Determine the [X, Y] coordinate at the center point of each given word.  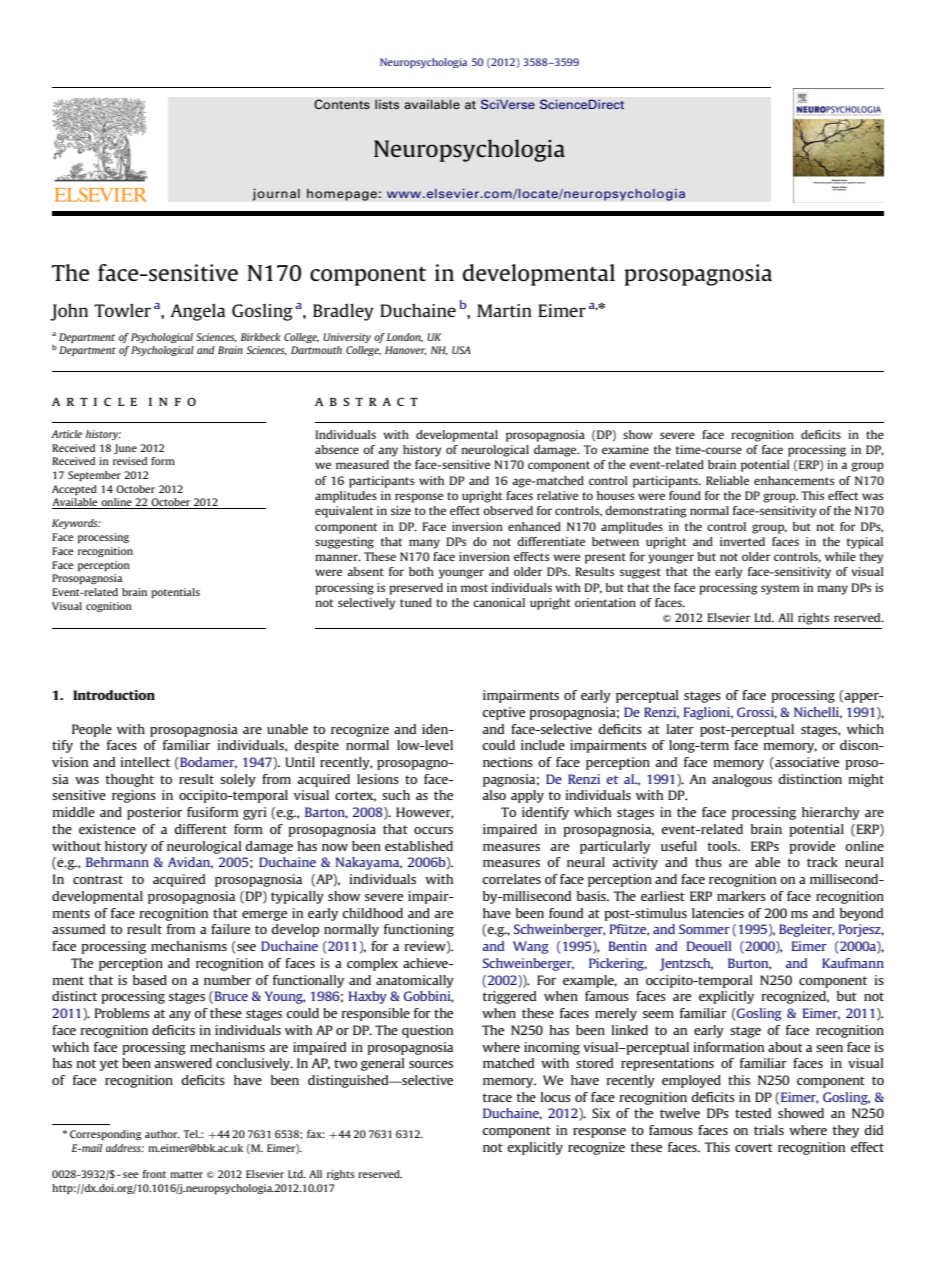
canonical [499, 602]
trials [769, 1130]
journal [276, 194]
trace [497, 1097]
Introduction [114, 695]
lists [387, 104]
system [780, 589]
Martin [504, 310]
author [162, 1134]
